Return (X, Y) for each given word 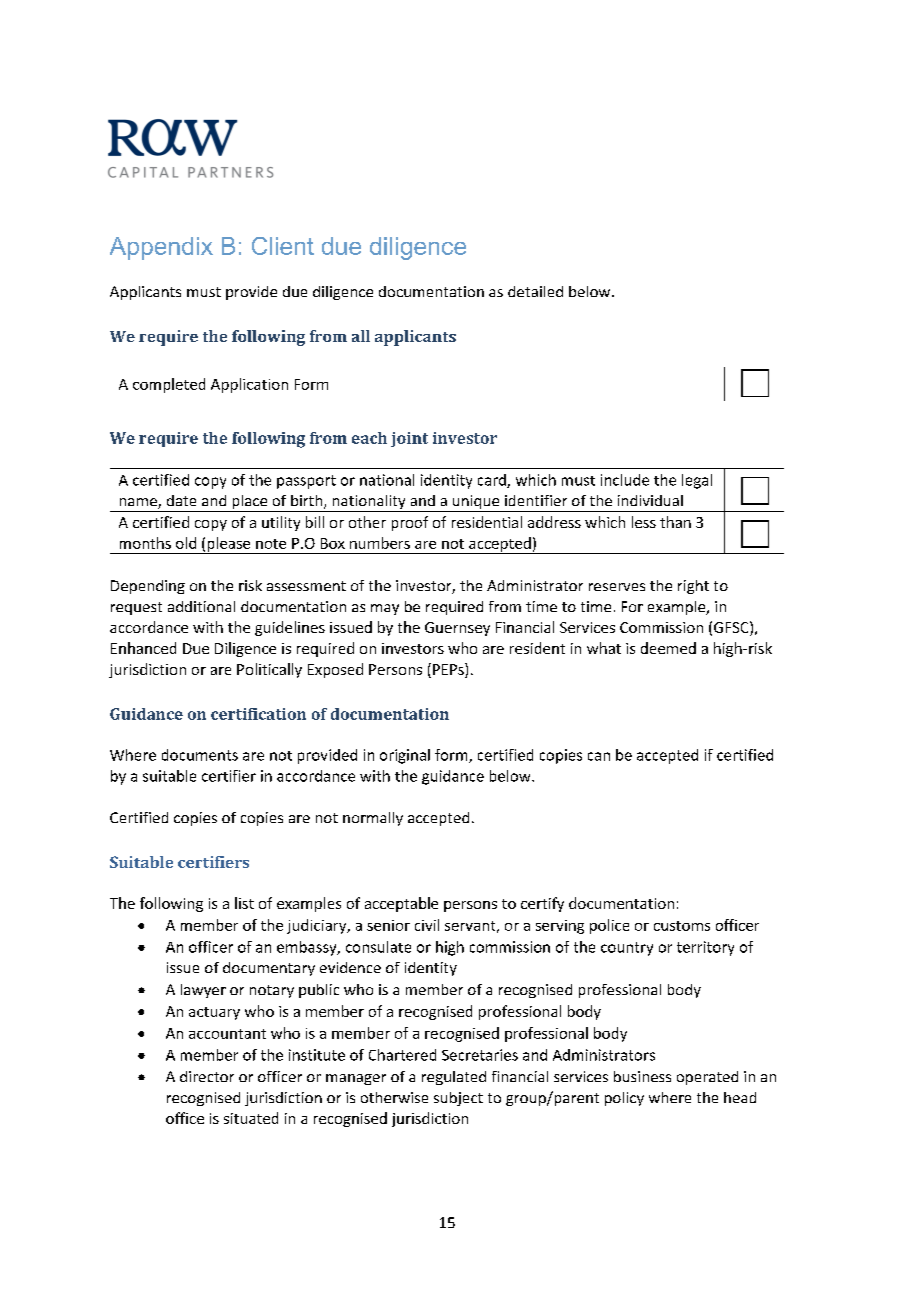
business (642, 1076)
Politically (269, 670)
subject (458, 1099)
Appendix (161, 248)
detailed (535, 291)
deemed (668, 648)
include (625, 480)
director (207, 1076)
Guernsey (457, 629)
